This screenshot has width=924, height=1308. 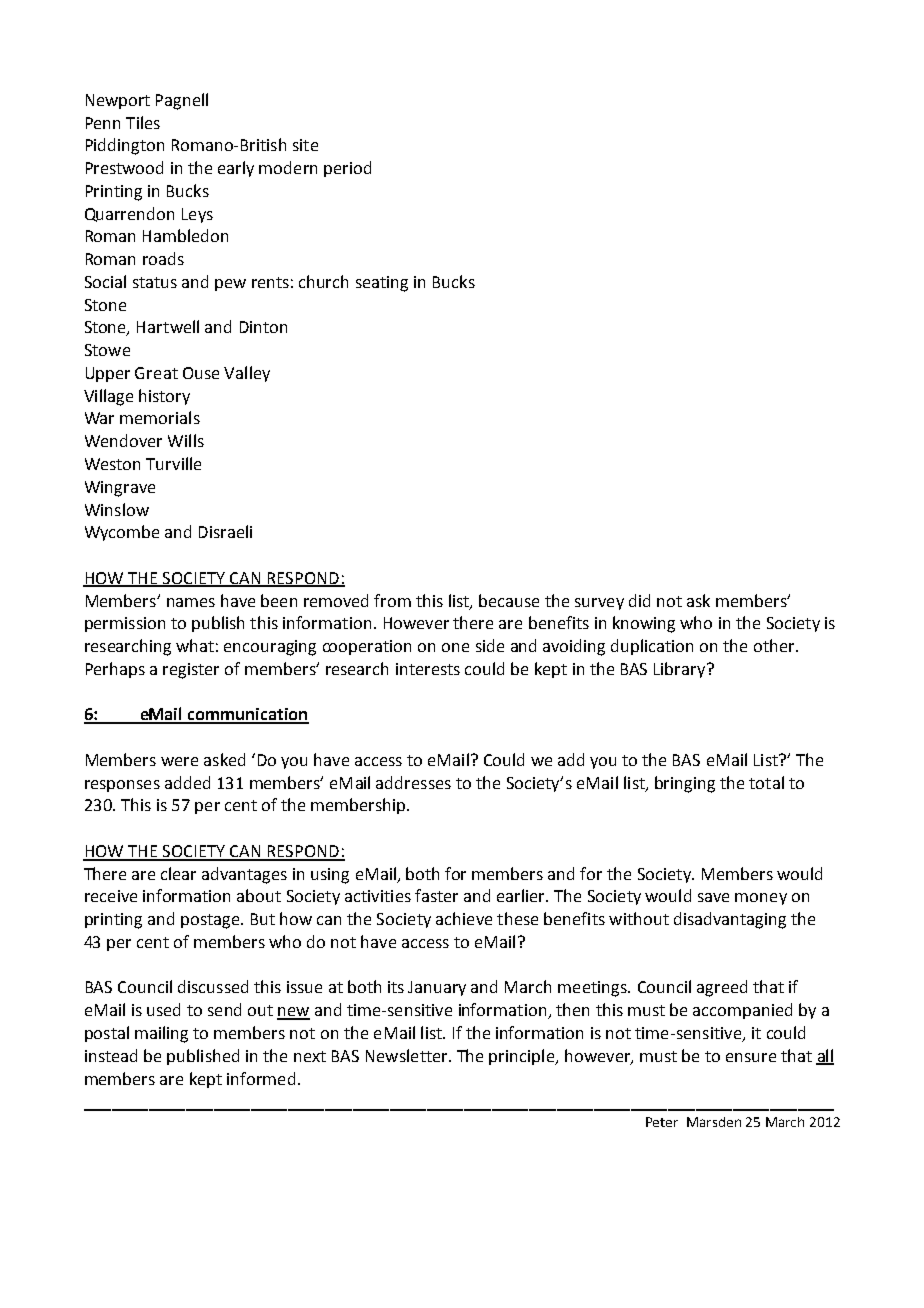 What do you see at coordinates (392, 600) in the screenshot?
I see `from` at bounding box center [392, 600].
